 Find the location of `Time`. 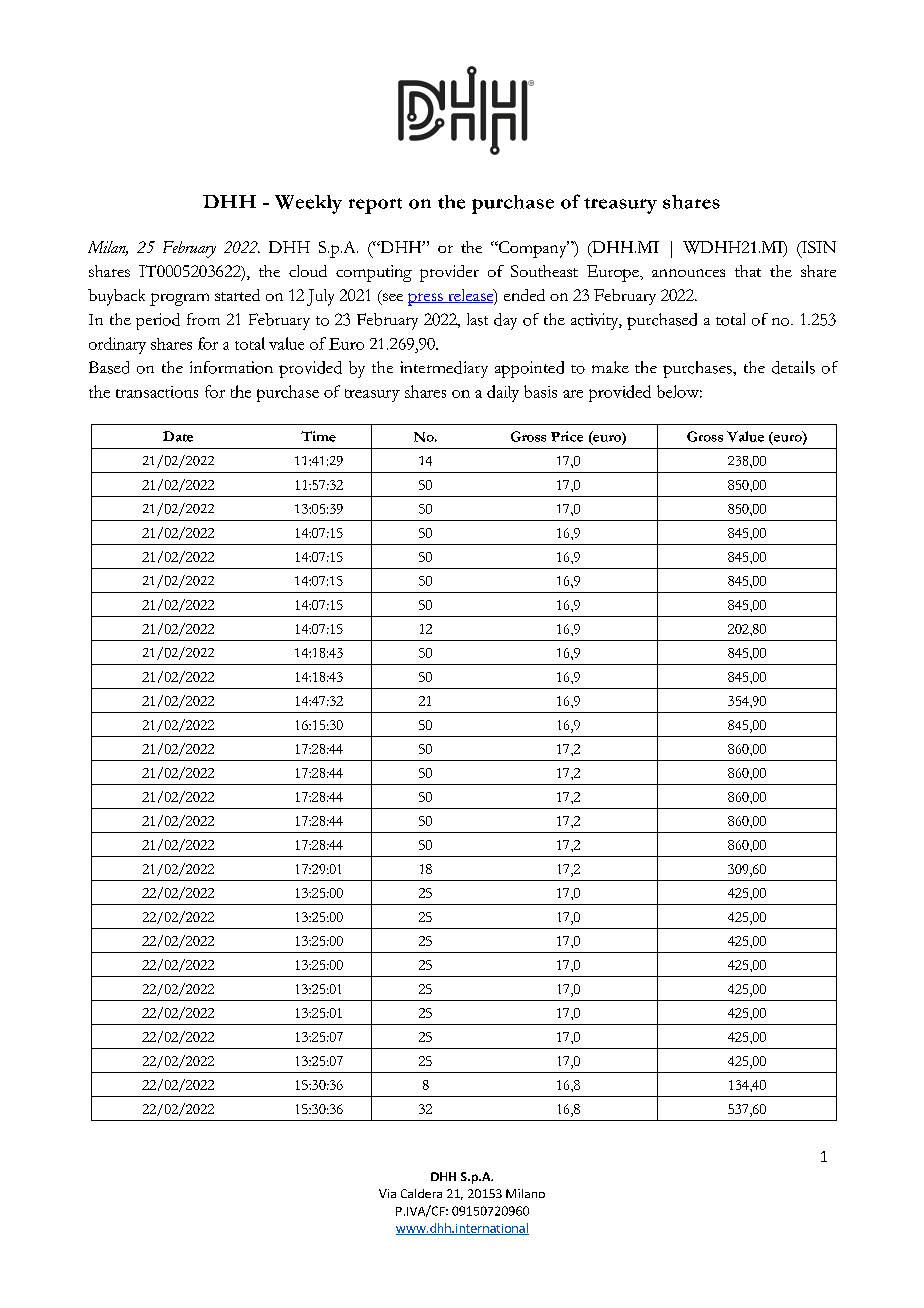

Time is located at coordinates (318, 436).
